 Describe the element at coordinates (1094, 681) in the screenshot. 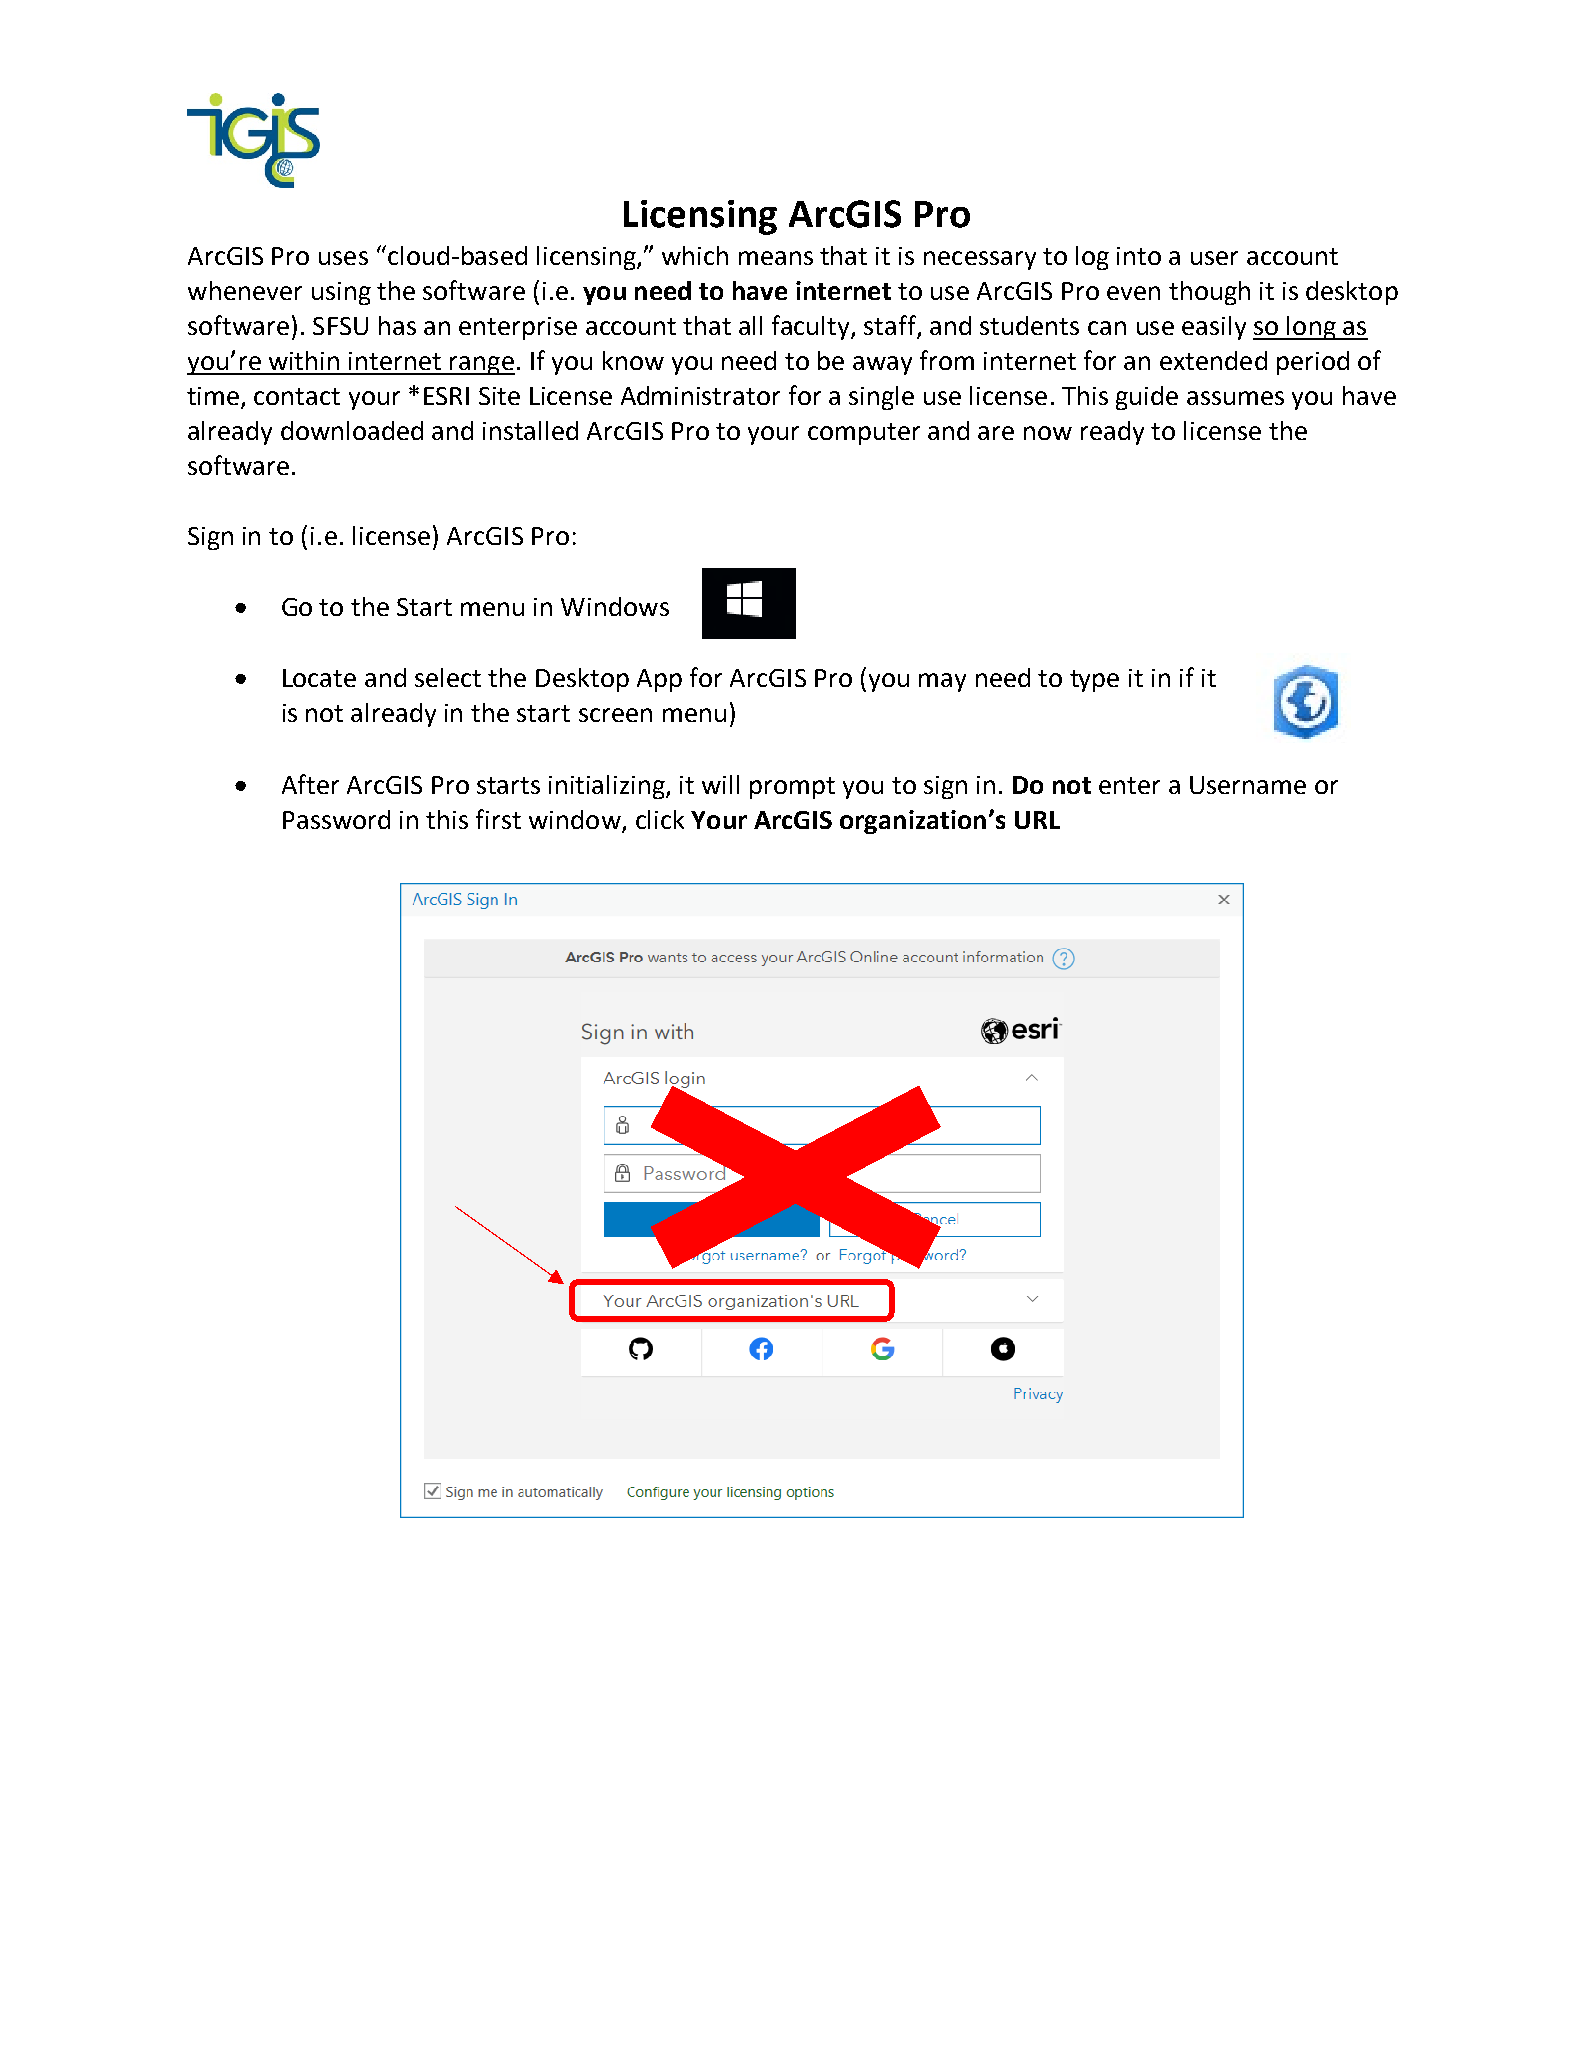

I see `type` at that location.
